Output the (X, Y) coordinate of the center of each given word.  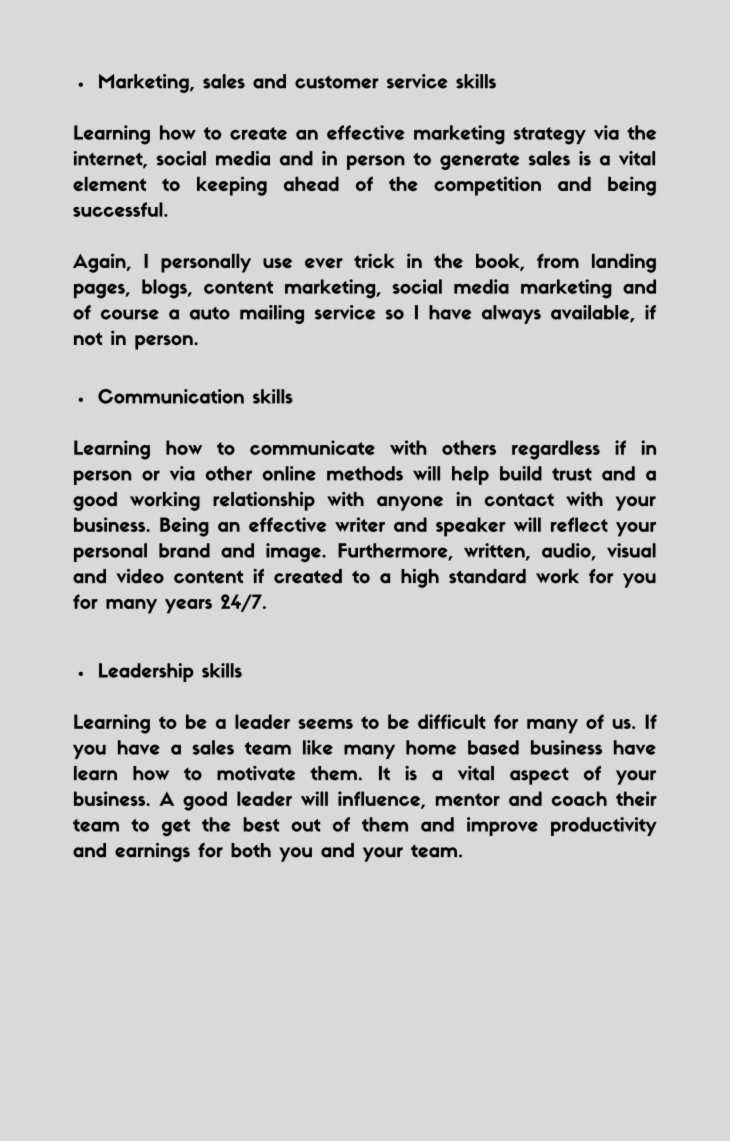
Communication (171, 396)
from (558, 260)
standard (487, 576)
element (109, 183)
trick (374, 260)
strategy (550, 136)
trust (572, 474)
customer (337, 82)
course (130, 314)
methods (365, 473)
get (176, 827)
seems (325, 724)
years (188, 606)
